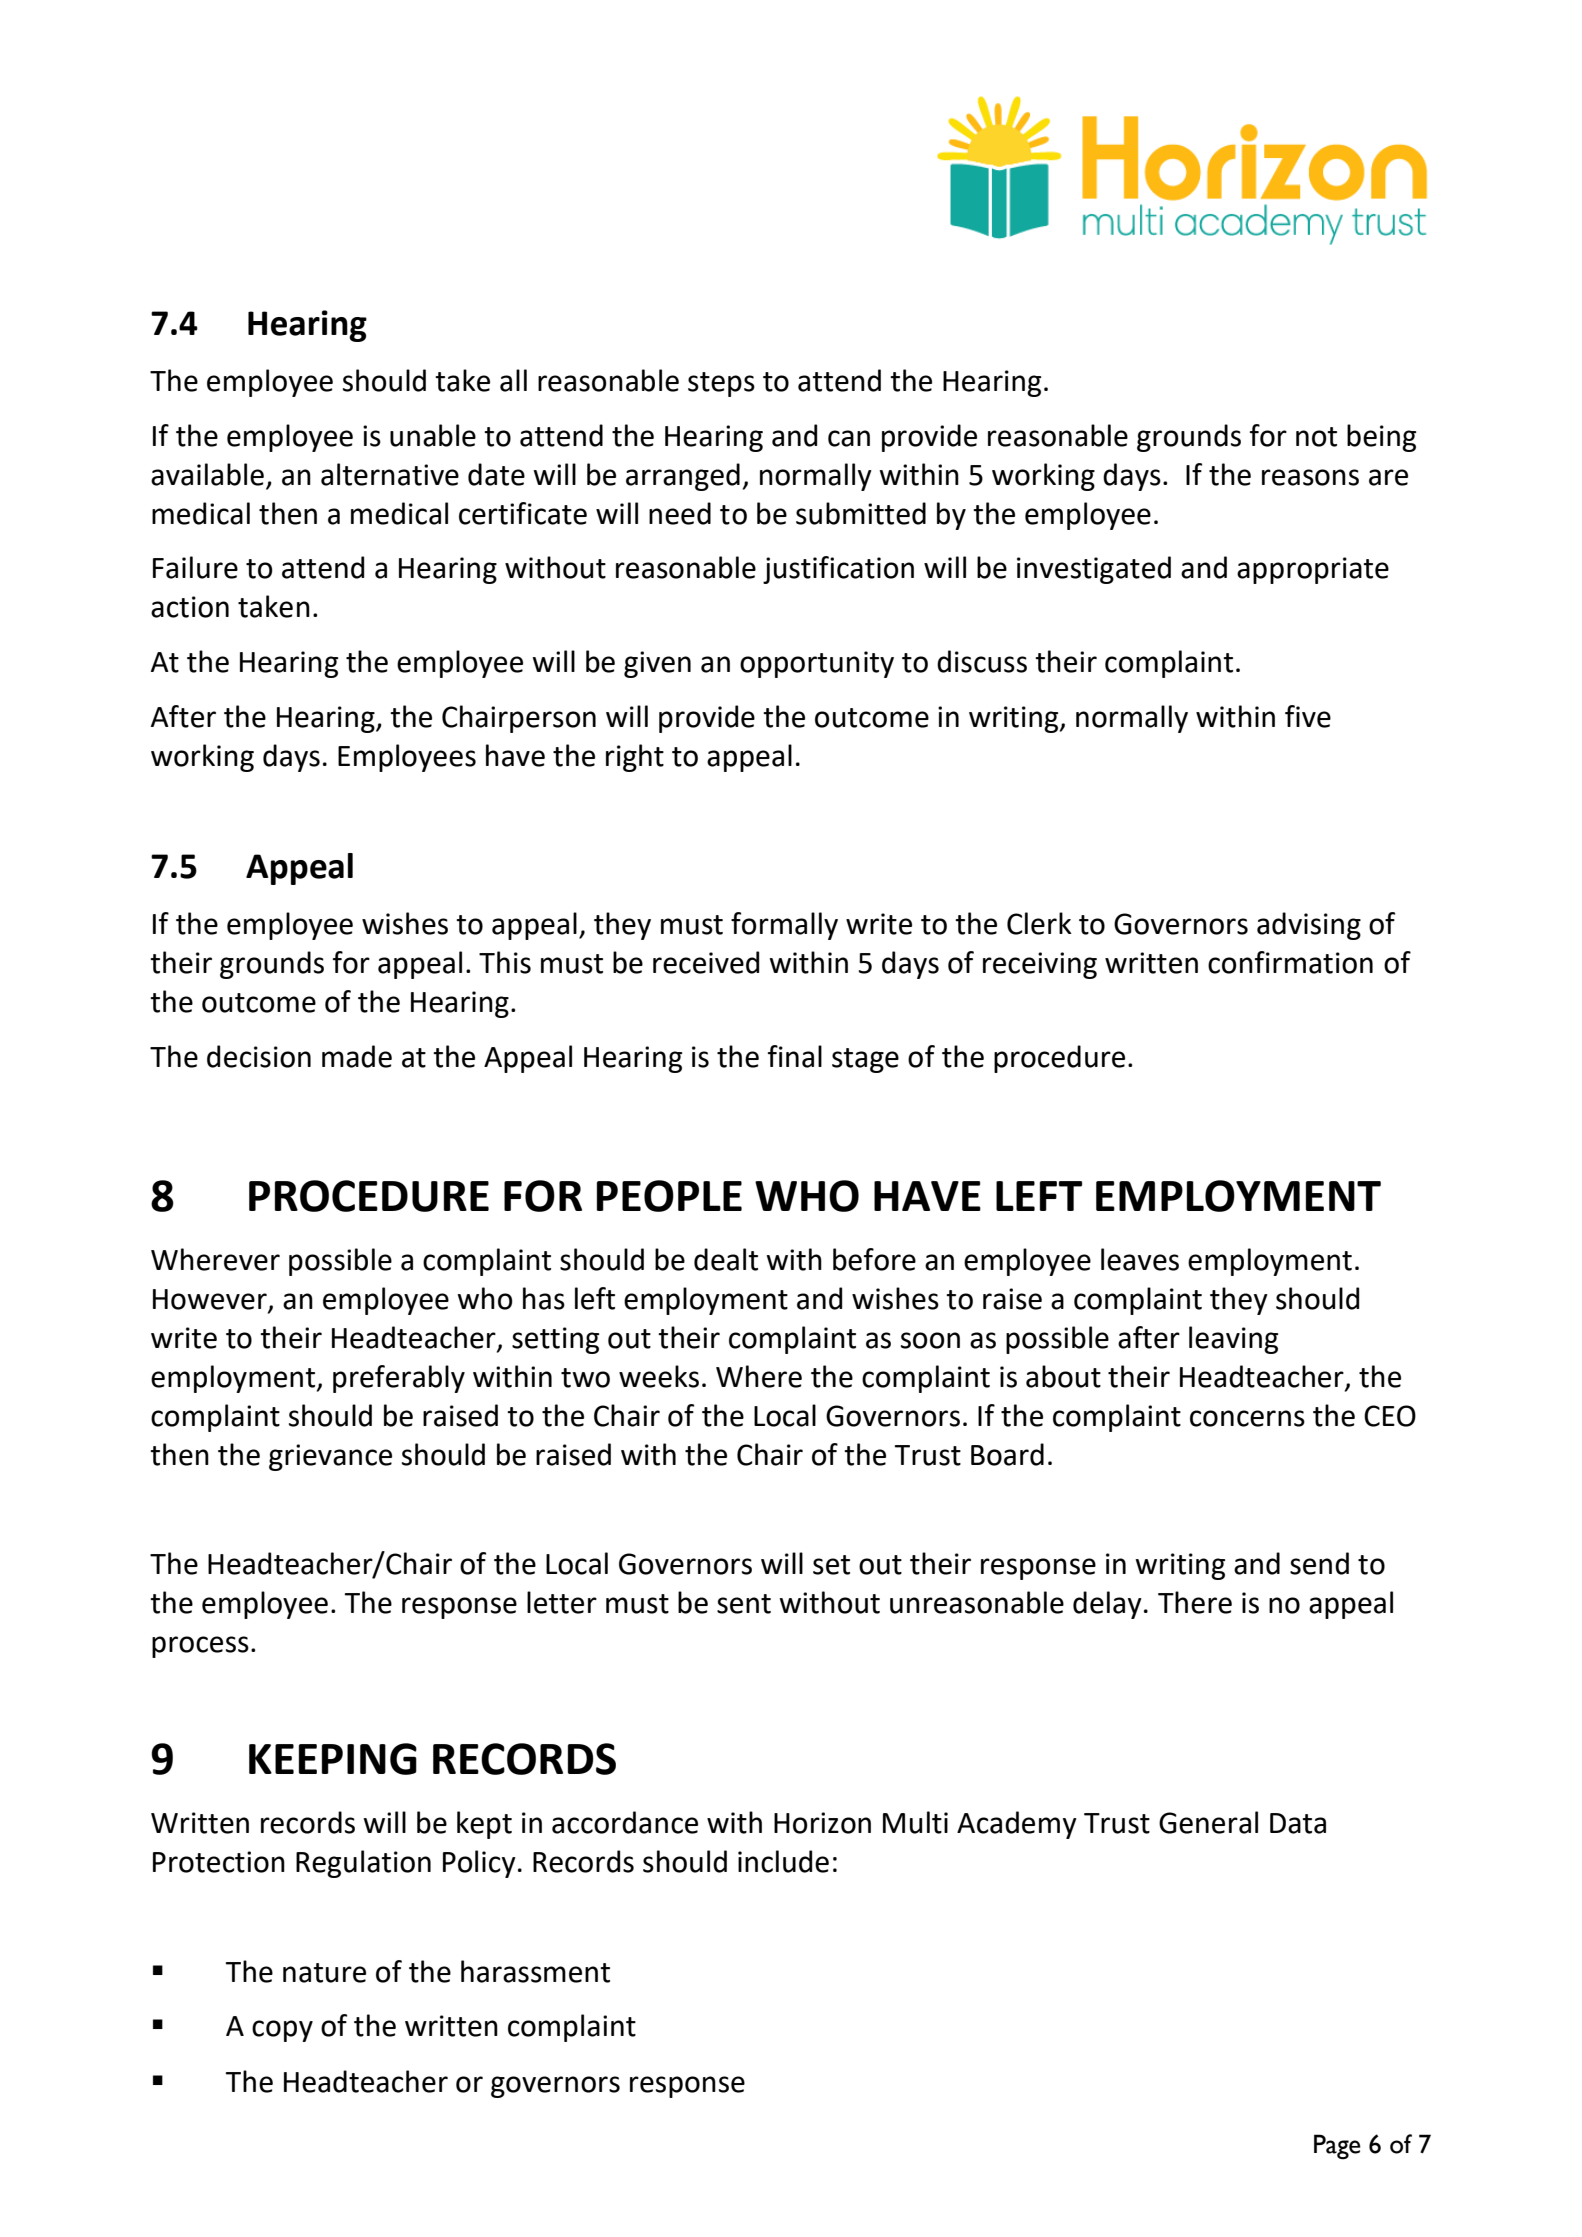 Image resolution: width=1582 pixels, height=2237 pixels. I want to click on confirmation, so click(1290, 962).
